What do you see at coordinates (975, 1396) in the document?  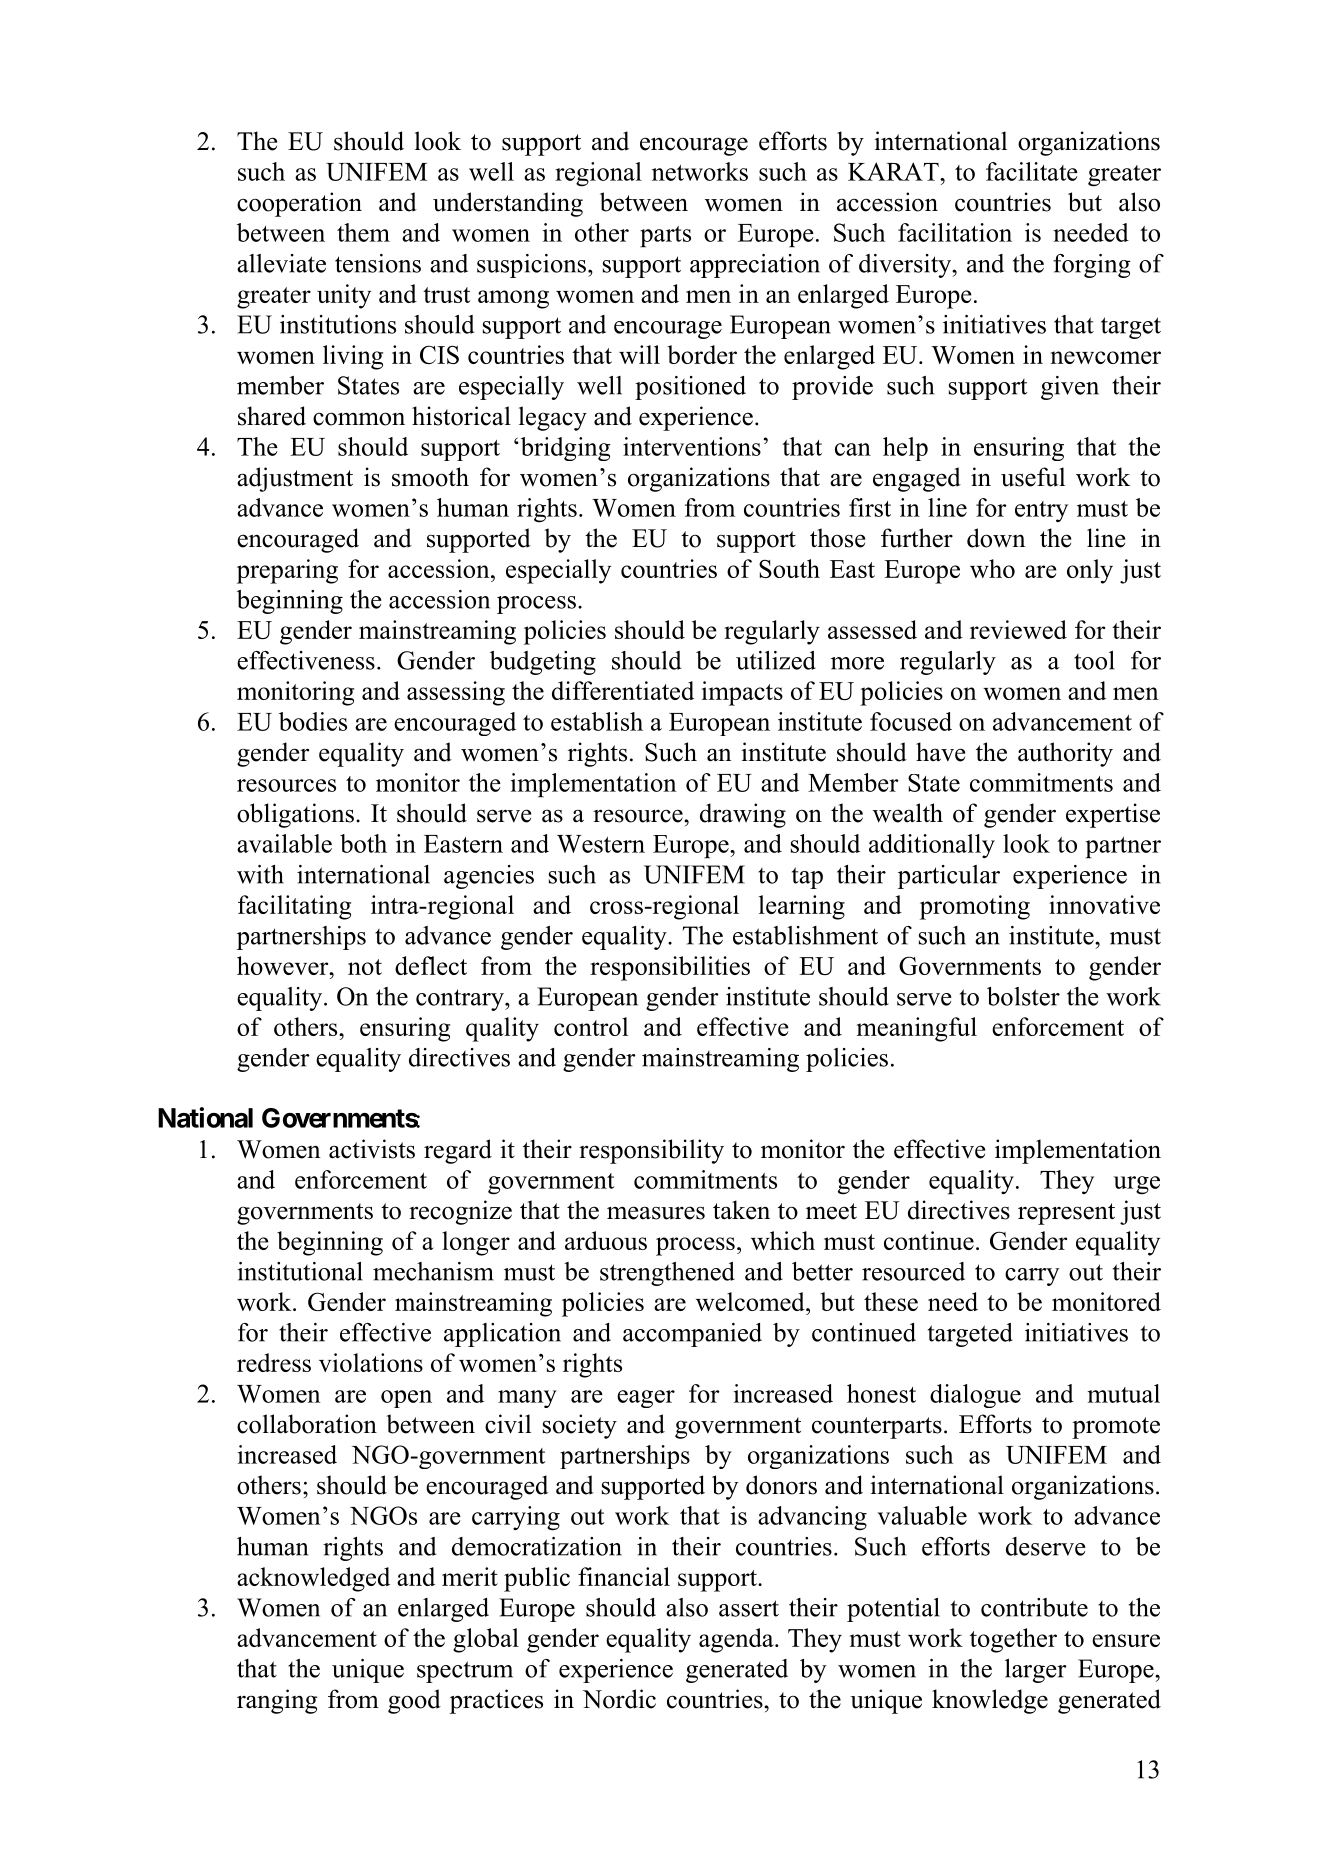 I see `dialogue` at bounding box center [975, 1396].
